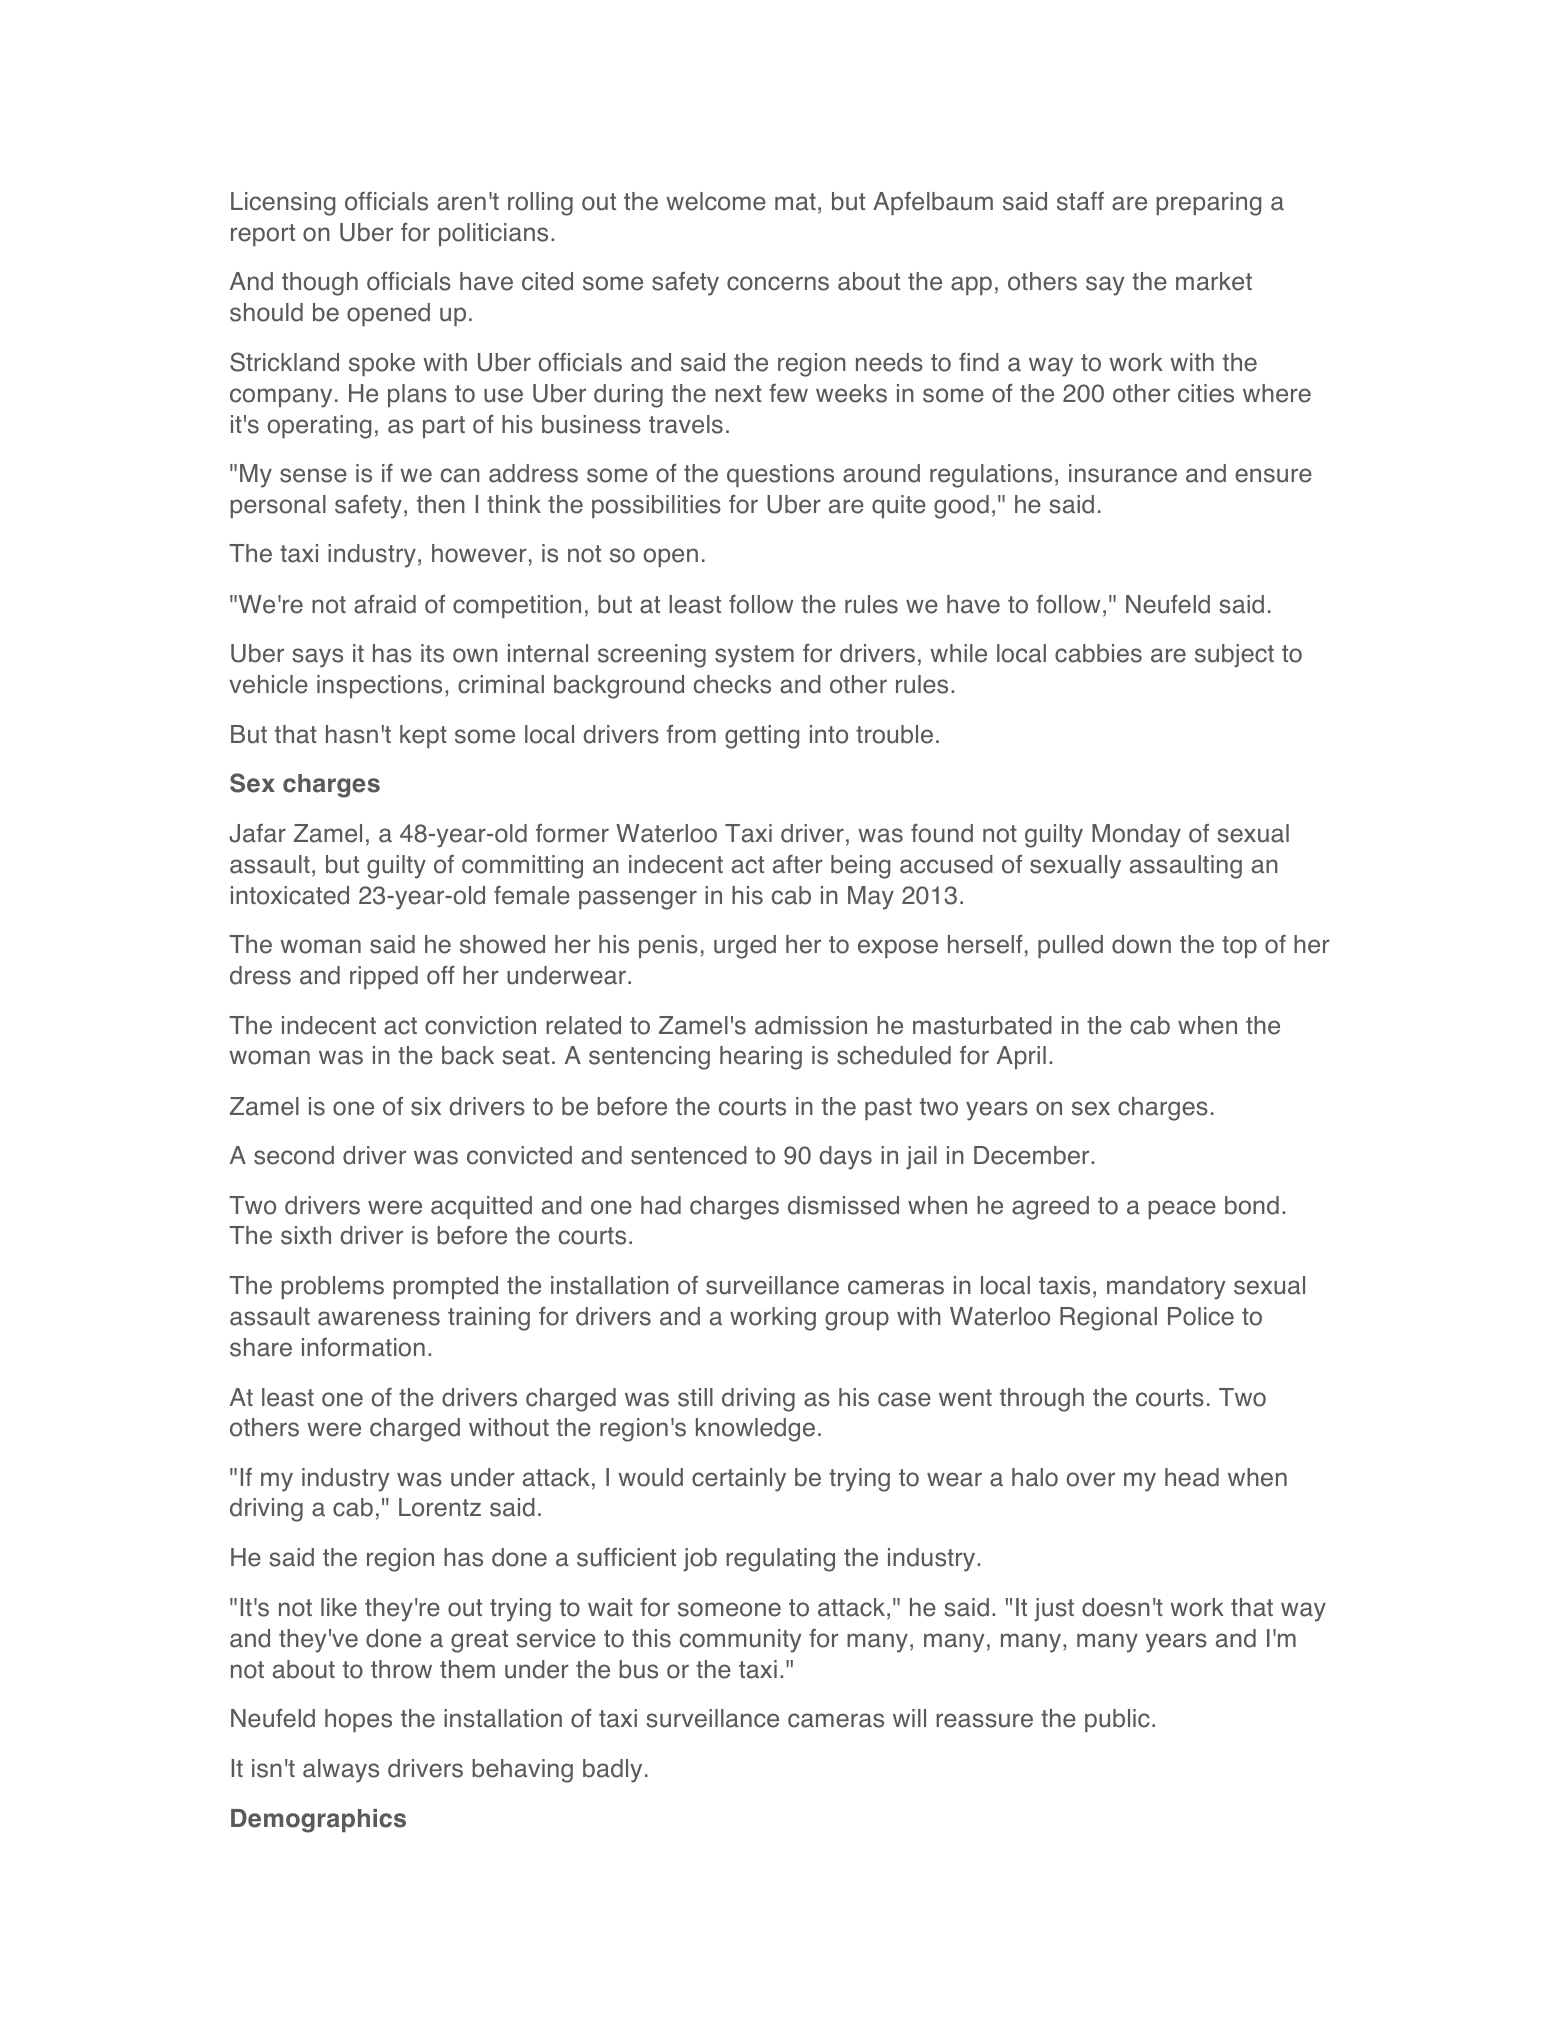 The image size is (1562, 2022). I want to click on Police, so click(1201, 1316).
